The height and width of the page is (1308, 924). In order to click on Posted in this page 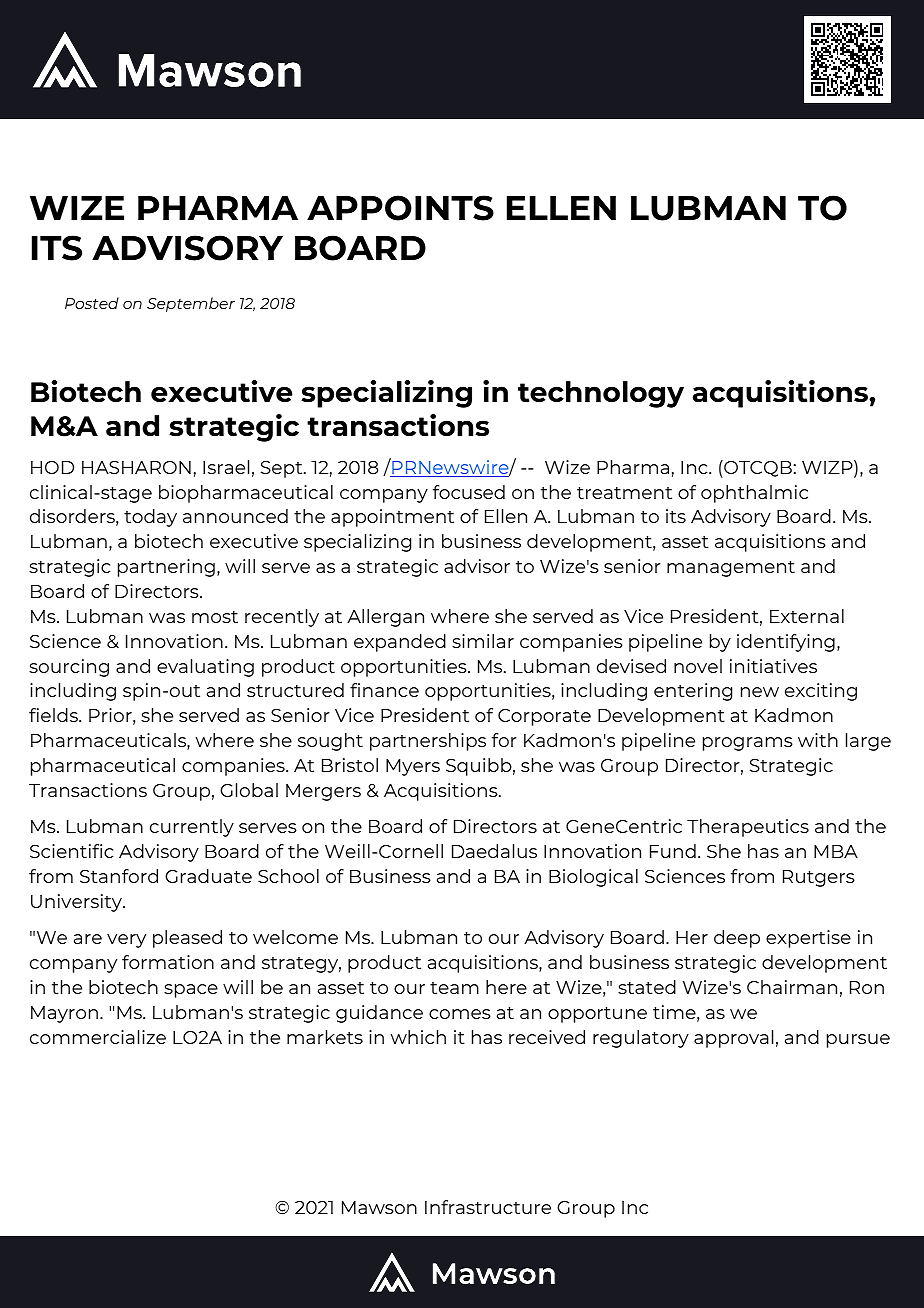, I will do `click(92, 303)`.
